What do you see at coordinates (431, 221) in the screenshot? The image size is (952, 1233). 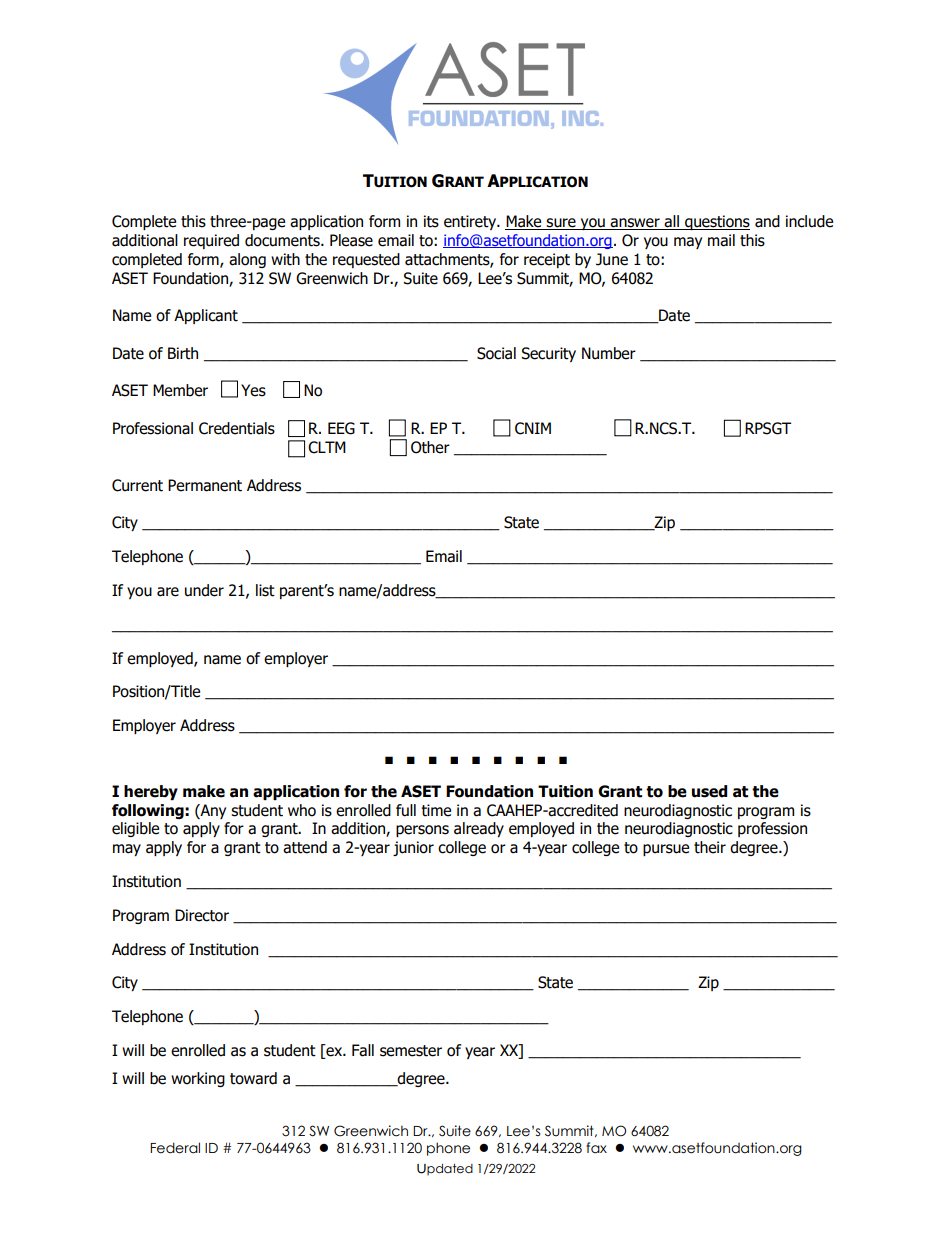 I see `its` at bounding box center [431, 221].
